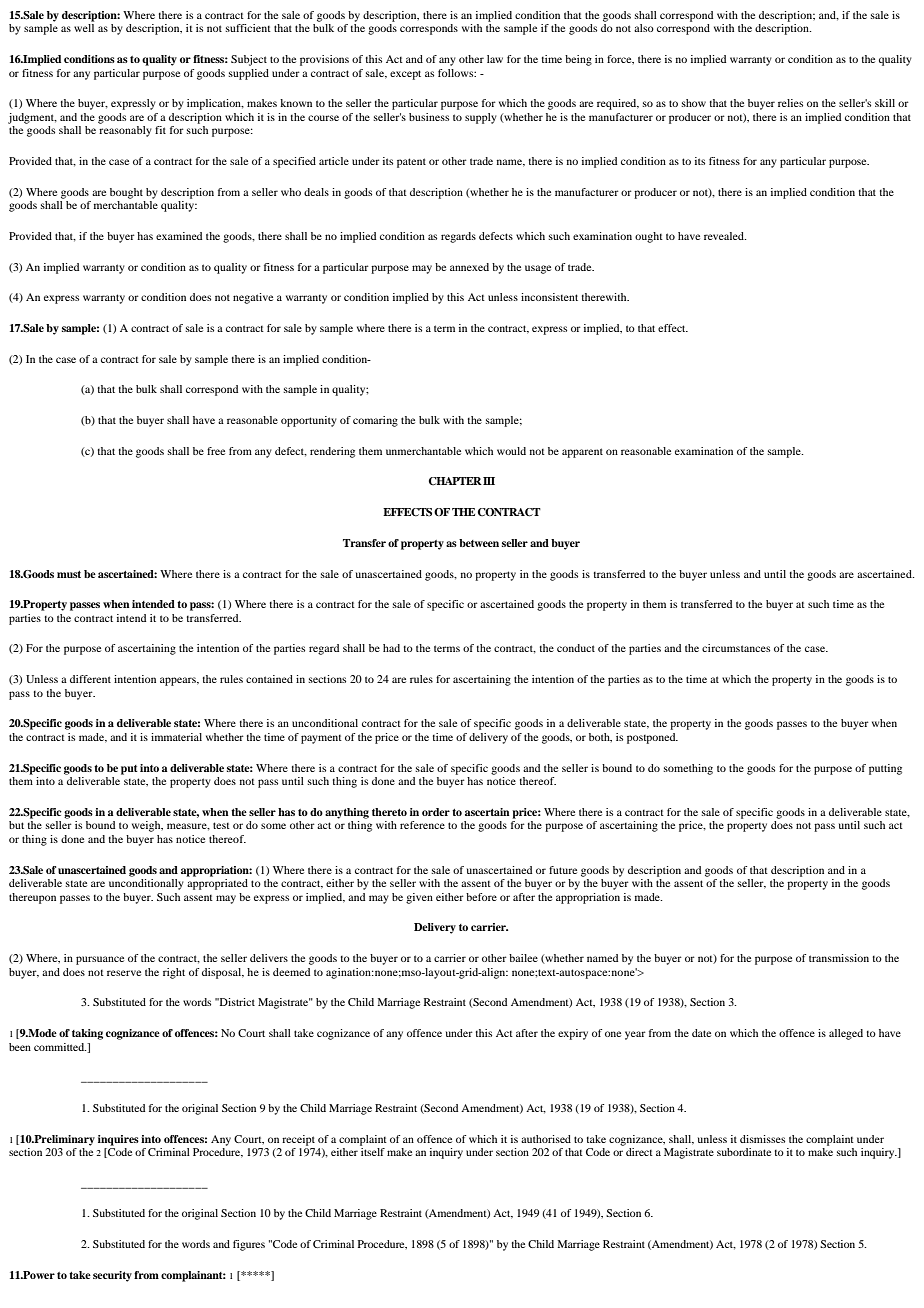 The height and width of the screenshot is (1308, 924). What do you see at coordinates (112, 1276) in the screenshot?
I see `security` at bounding box center [112, 1276].
